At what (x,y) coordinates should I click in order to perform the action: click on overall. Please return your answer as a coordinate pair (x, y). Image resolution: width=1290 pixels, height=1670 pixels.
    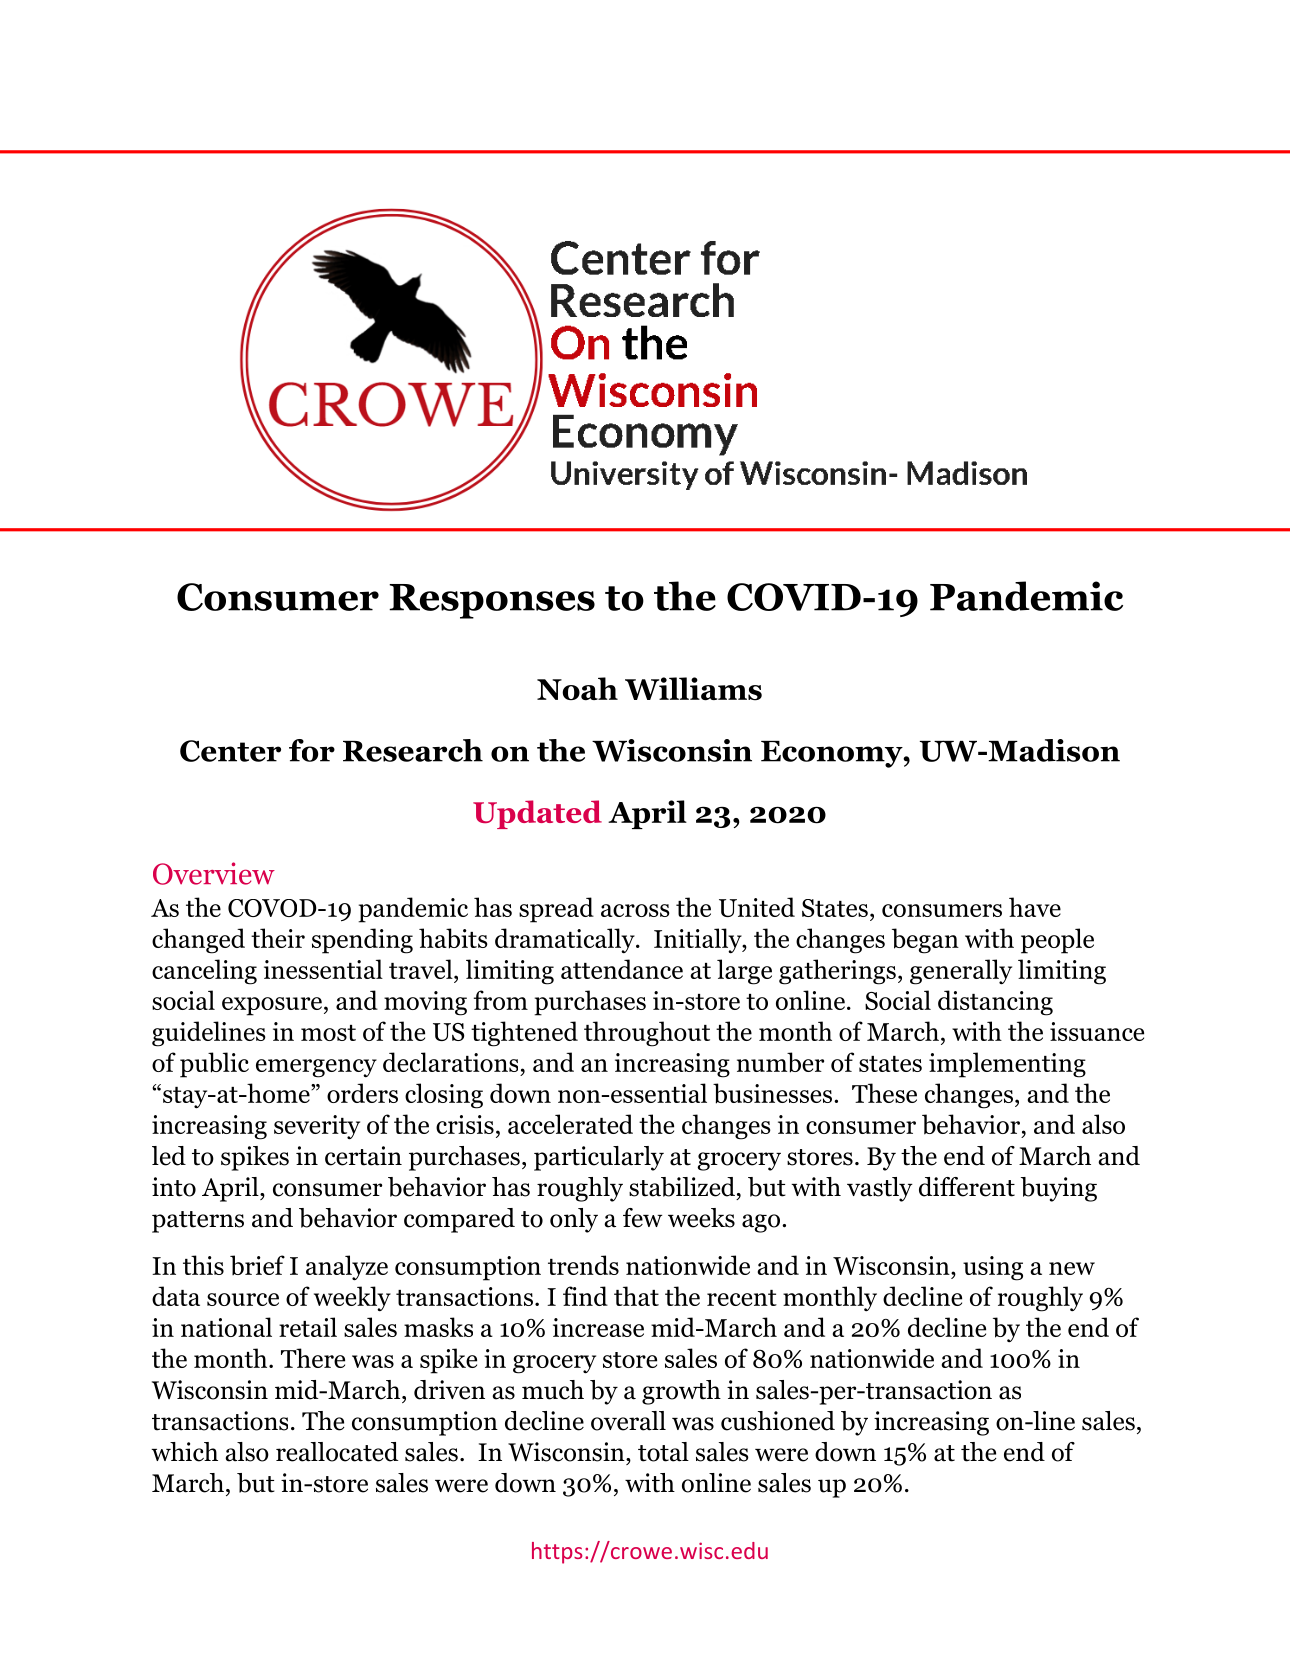
    Looking at the image, I should click on (628, 1421).
